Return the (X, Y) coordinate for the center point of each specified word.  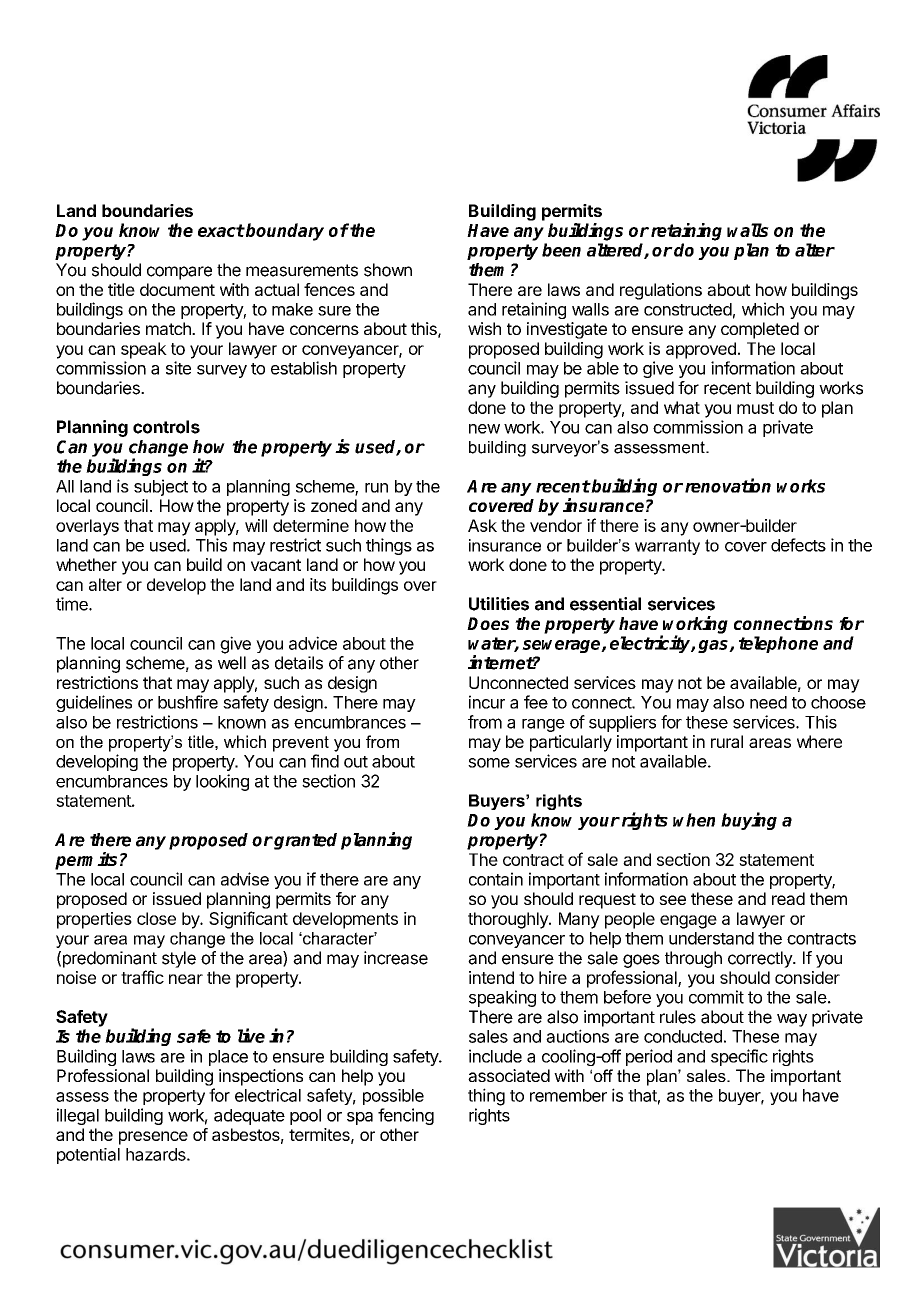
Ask (482, 525)
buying (749, 821)
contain (496, 879)
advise (245, 879)
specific (739, 1057)
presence (153, 1138)
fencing (406, 1116)
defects (798, 545)
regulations (661, 291)
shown (388, 270)
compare (179, 273)
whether (86, 564)
